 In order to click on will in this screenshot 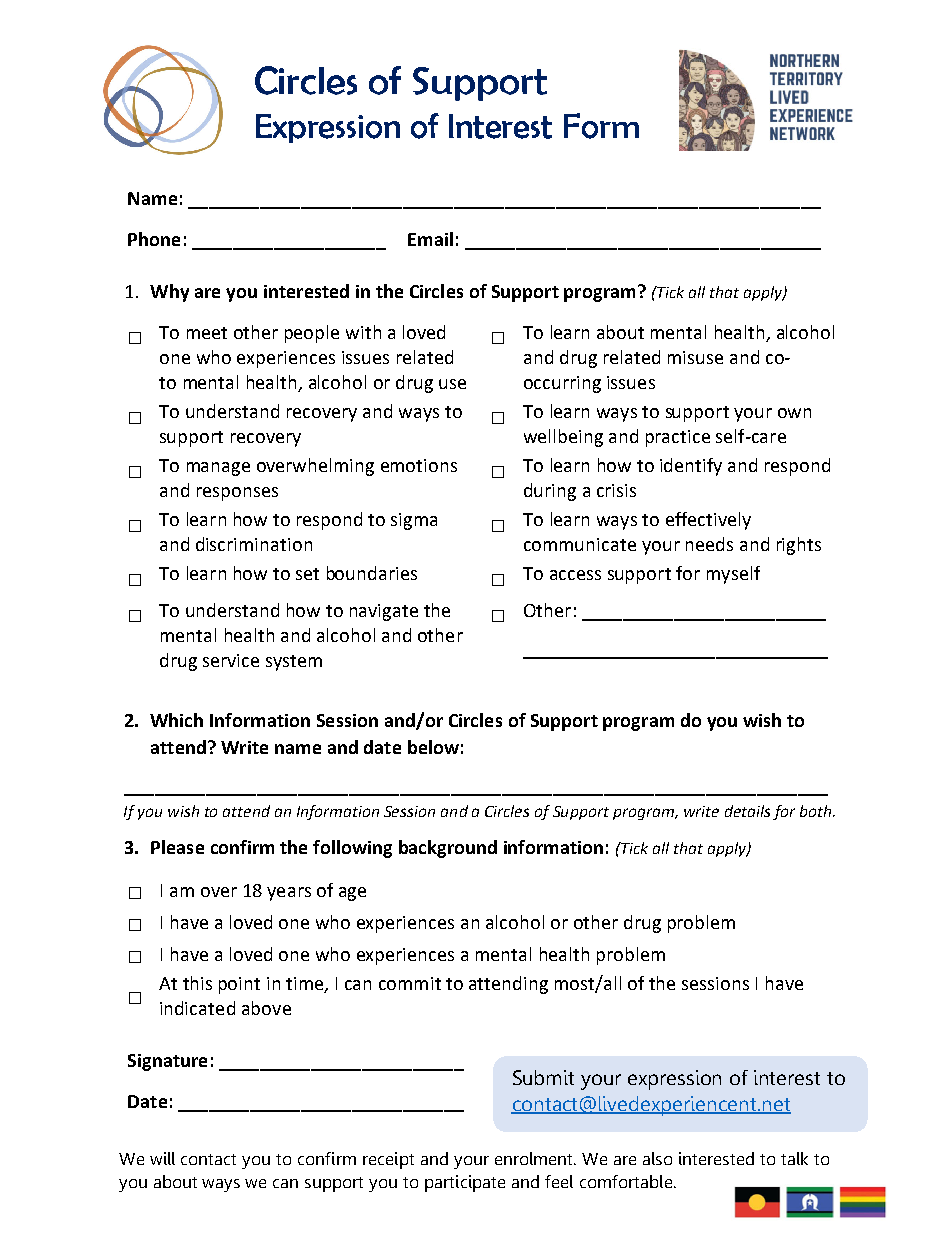, I will do `click(162, 1158)`.
